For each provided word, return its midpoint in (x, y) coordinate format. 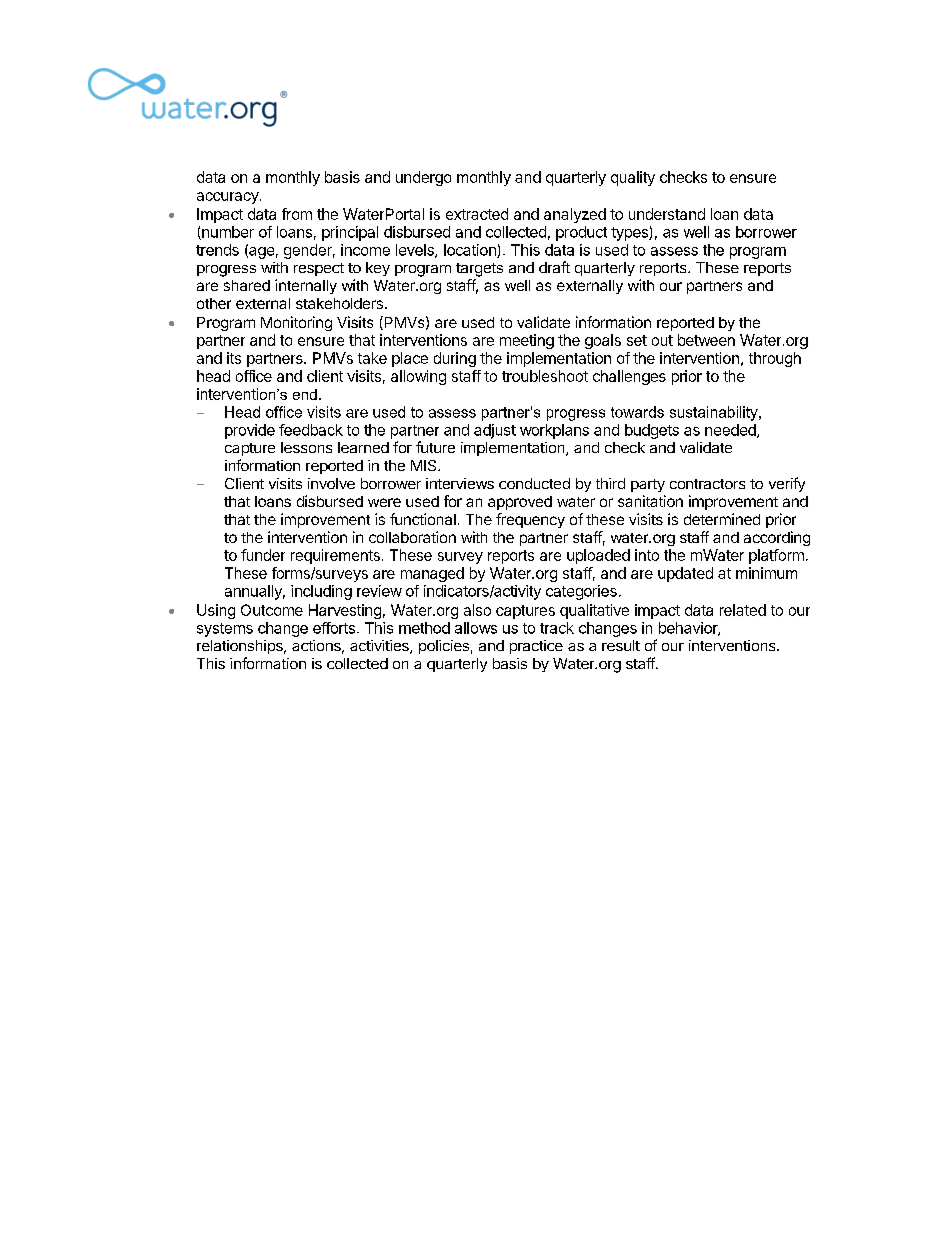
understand (667, 214)
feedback (311, 430)
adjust (495, 431)
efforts (334, 628)
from (297, 214)
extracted (477, 214)
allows (476, 628)
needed (731, 431)
